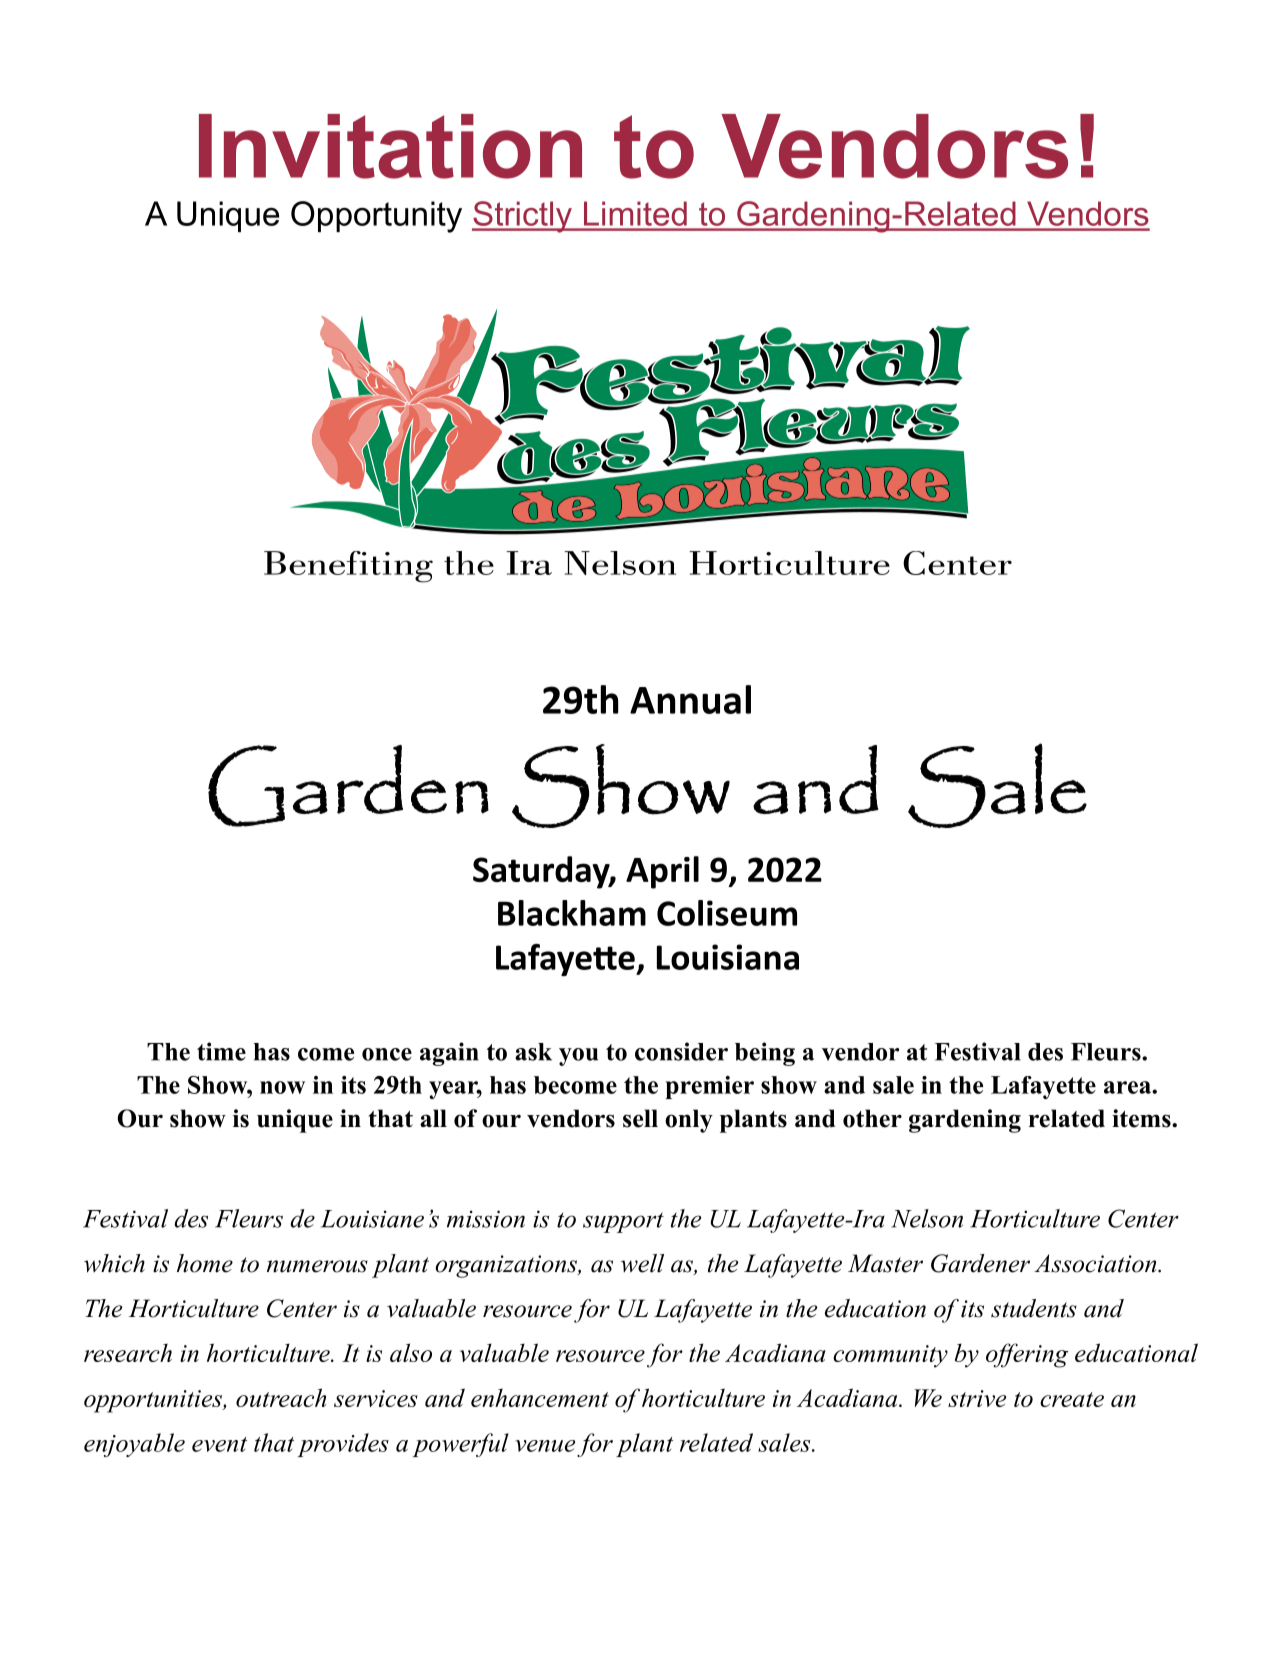  What do you see at coordinates (221, 1051) in the page?
I see `time` at bounding box center [221, 1051].
